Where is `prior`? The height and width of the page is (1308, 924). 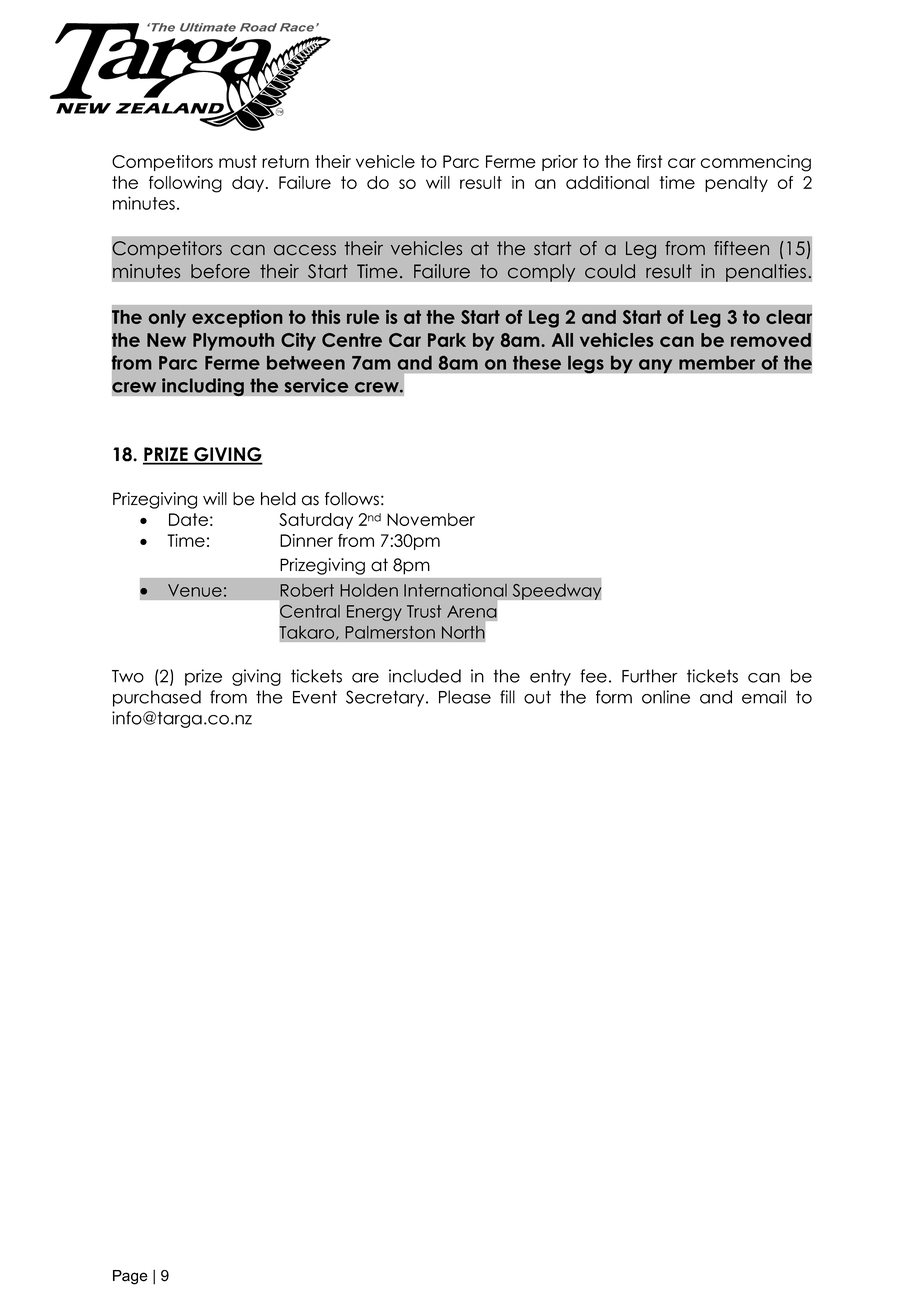 prior is located at coordinates (560, 163).
